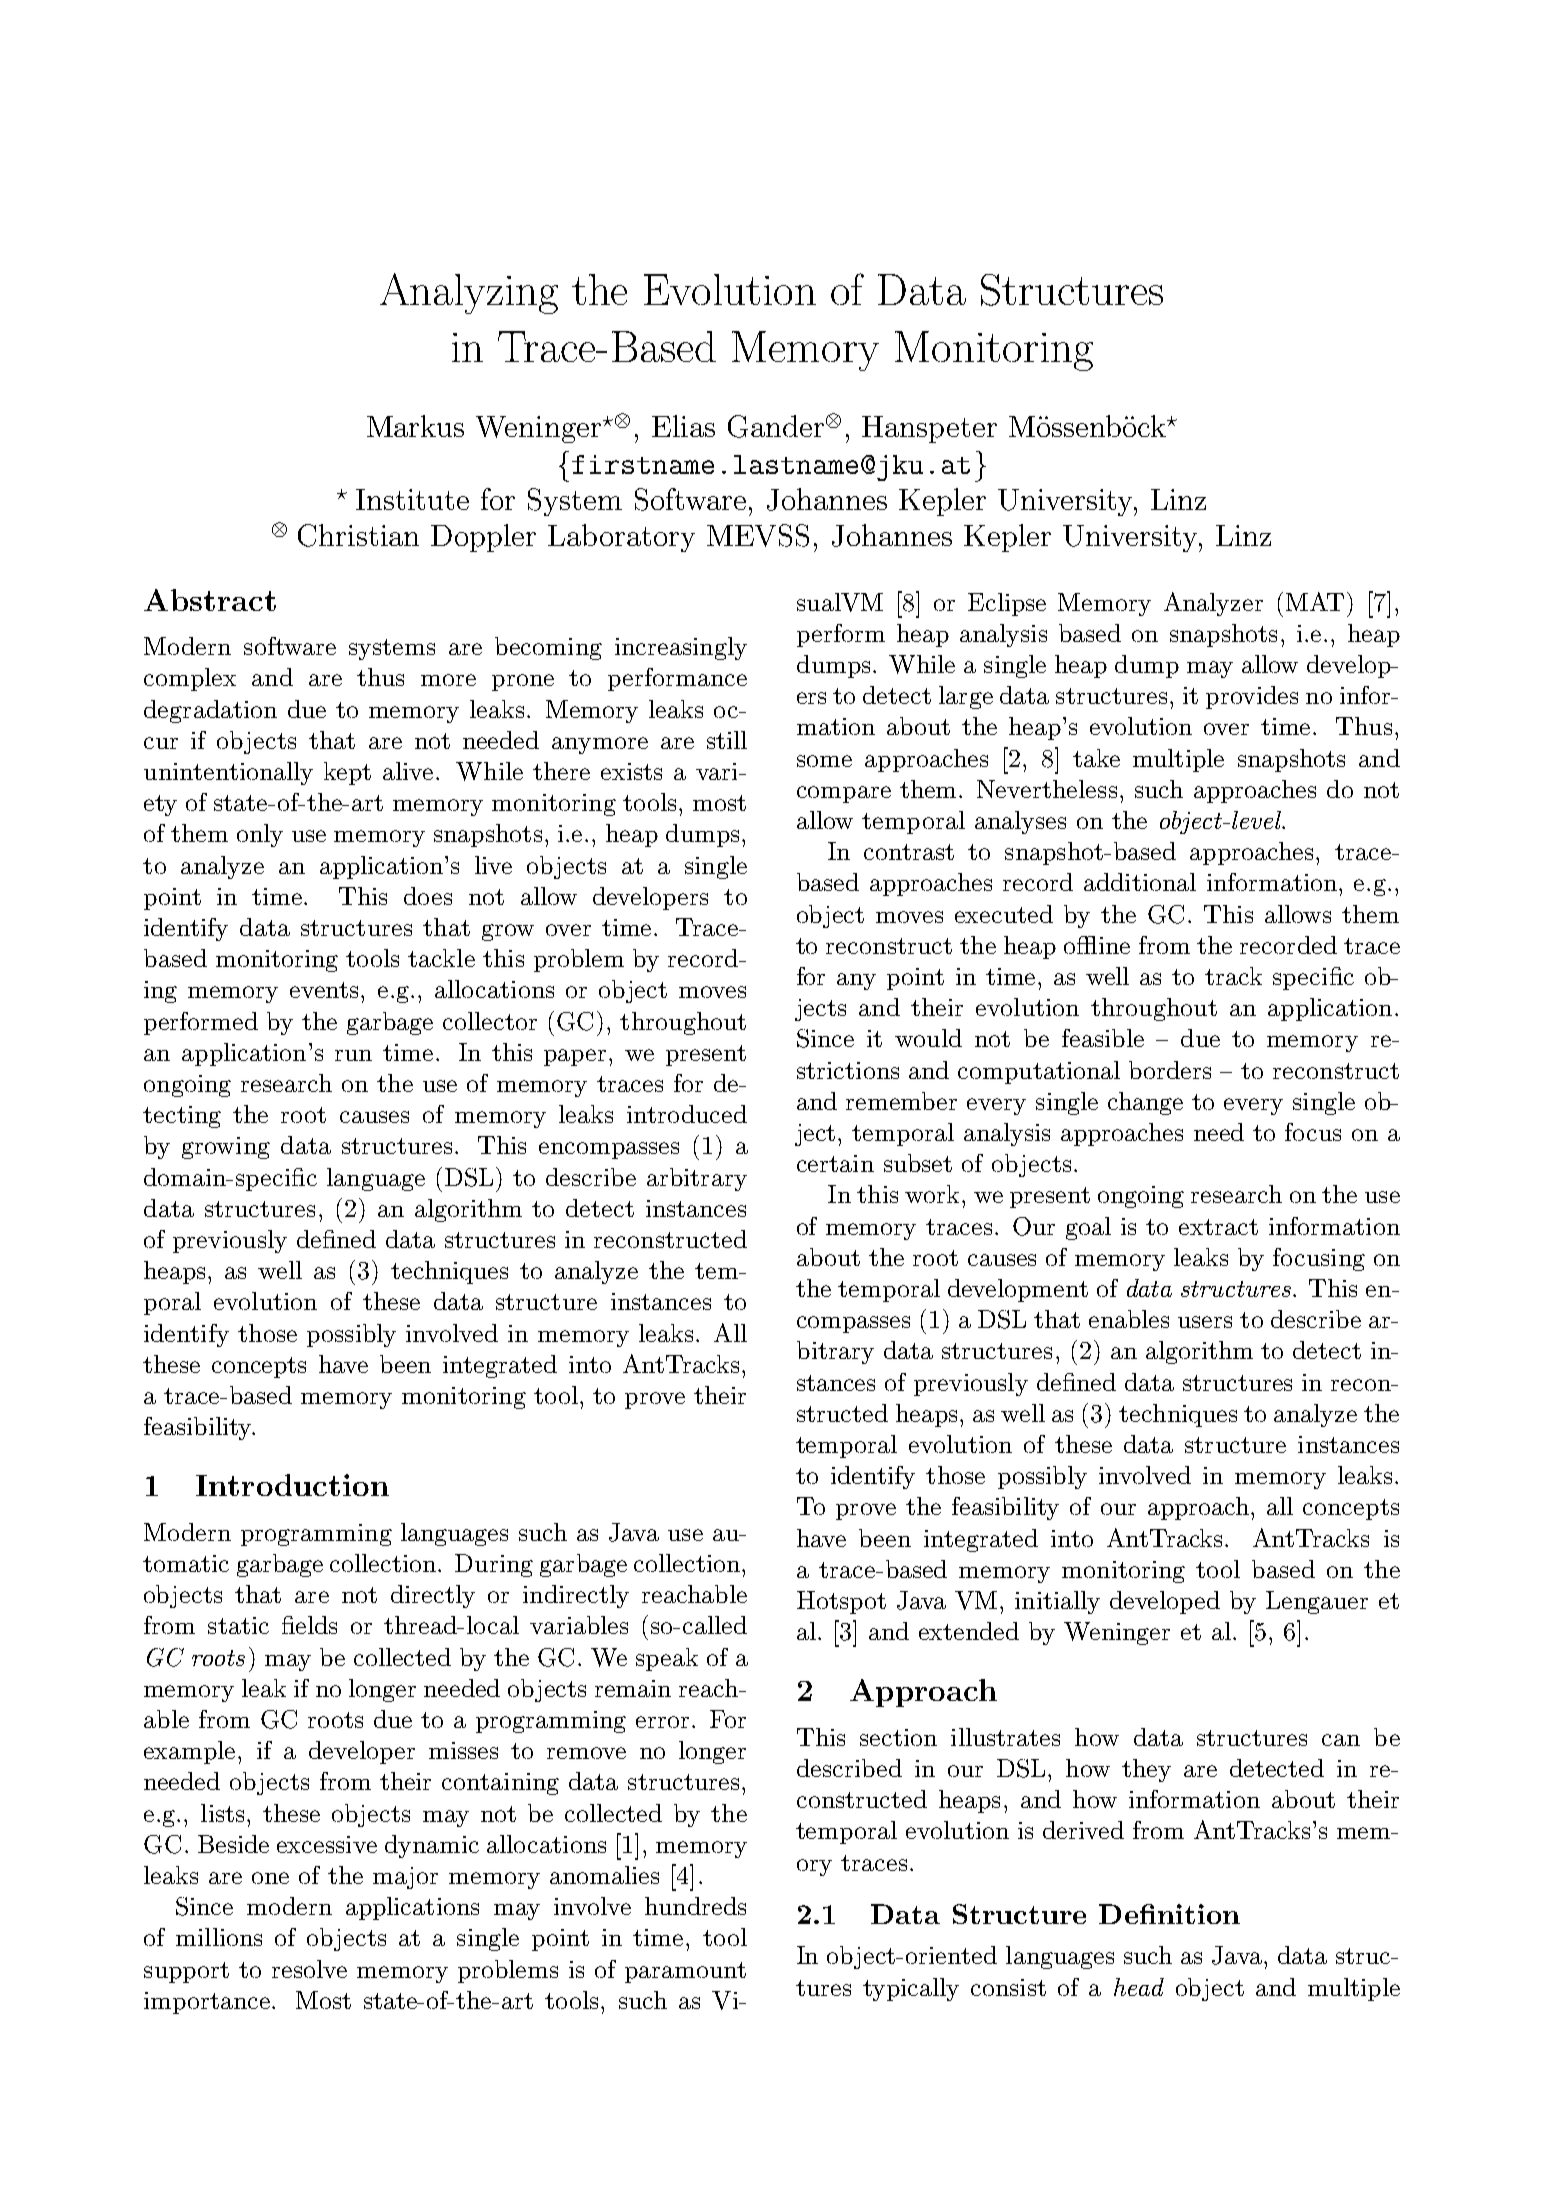 This document has height=2197, width=1553. I want to click on paramount, so click(685, 1972).
